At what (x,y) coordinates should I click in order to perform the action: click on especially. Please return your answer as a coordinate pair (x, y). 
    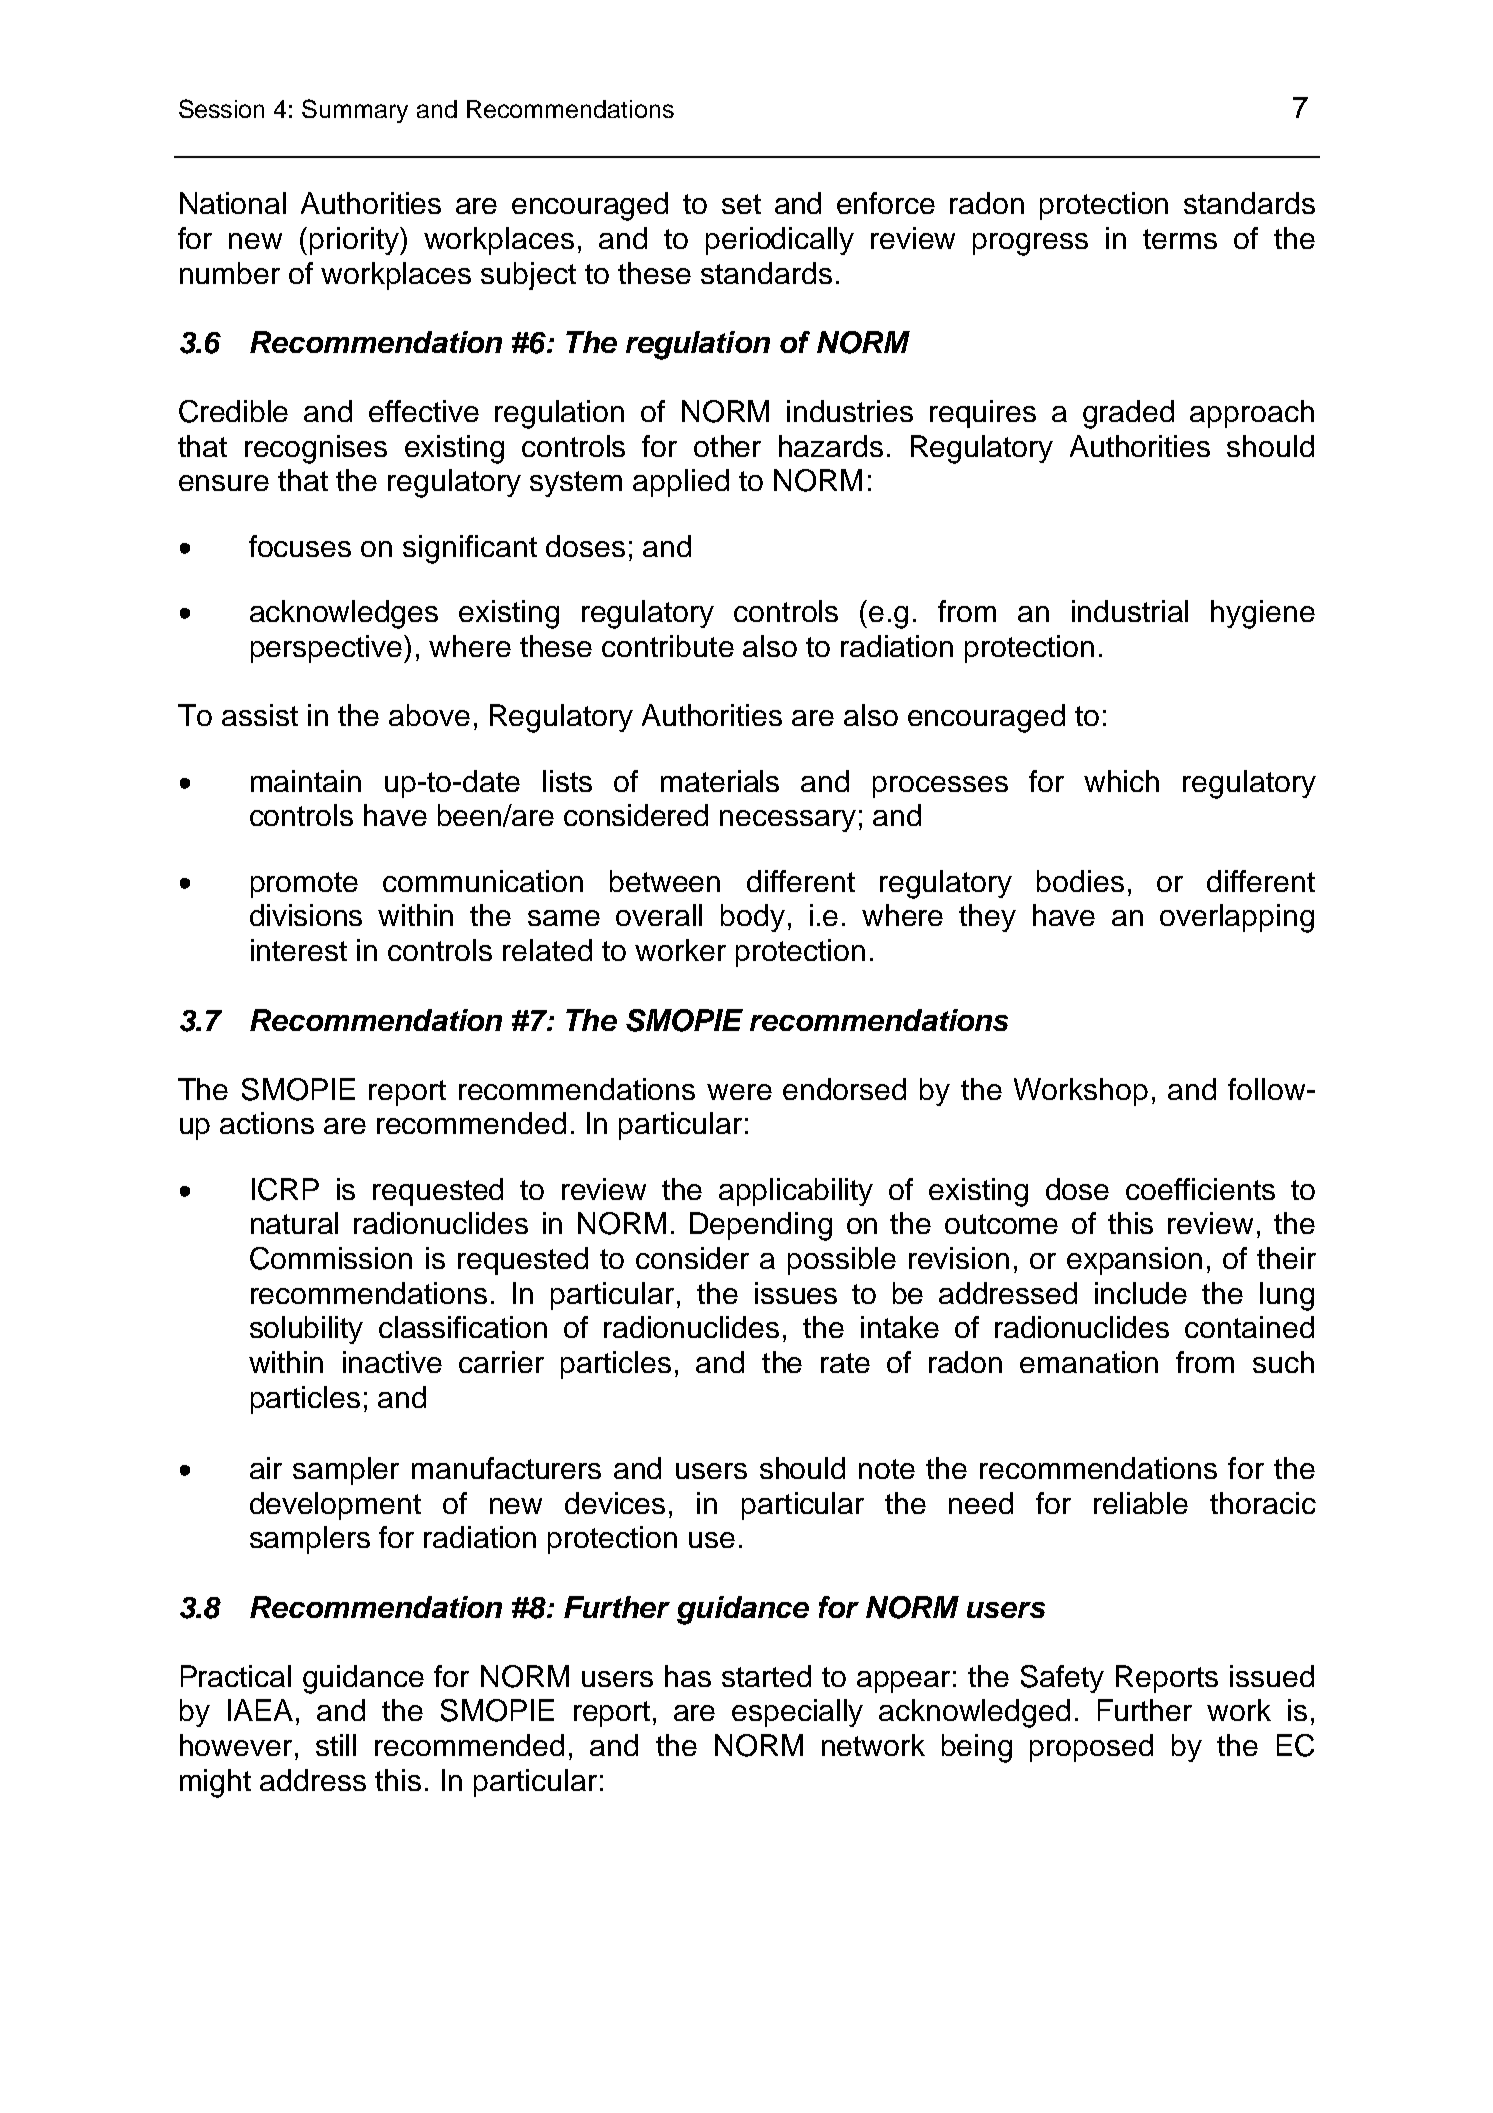
    Looking at the image, I should click on (797, 1713).
